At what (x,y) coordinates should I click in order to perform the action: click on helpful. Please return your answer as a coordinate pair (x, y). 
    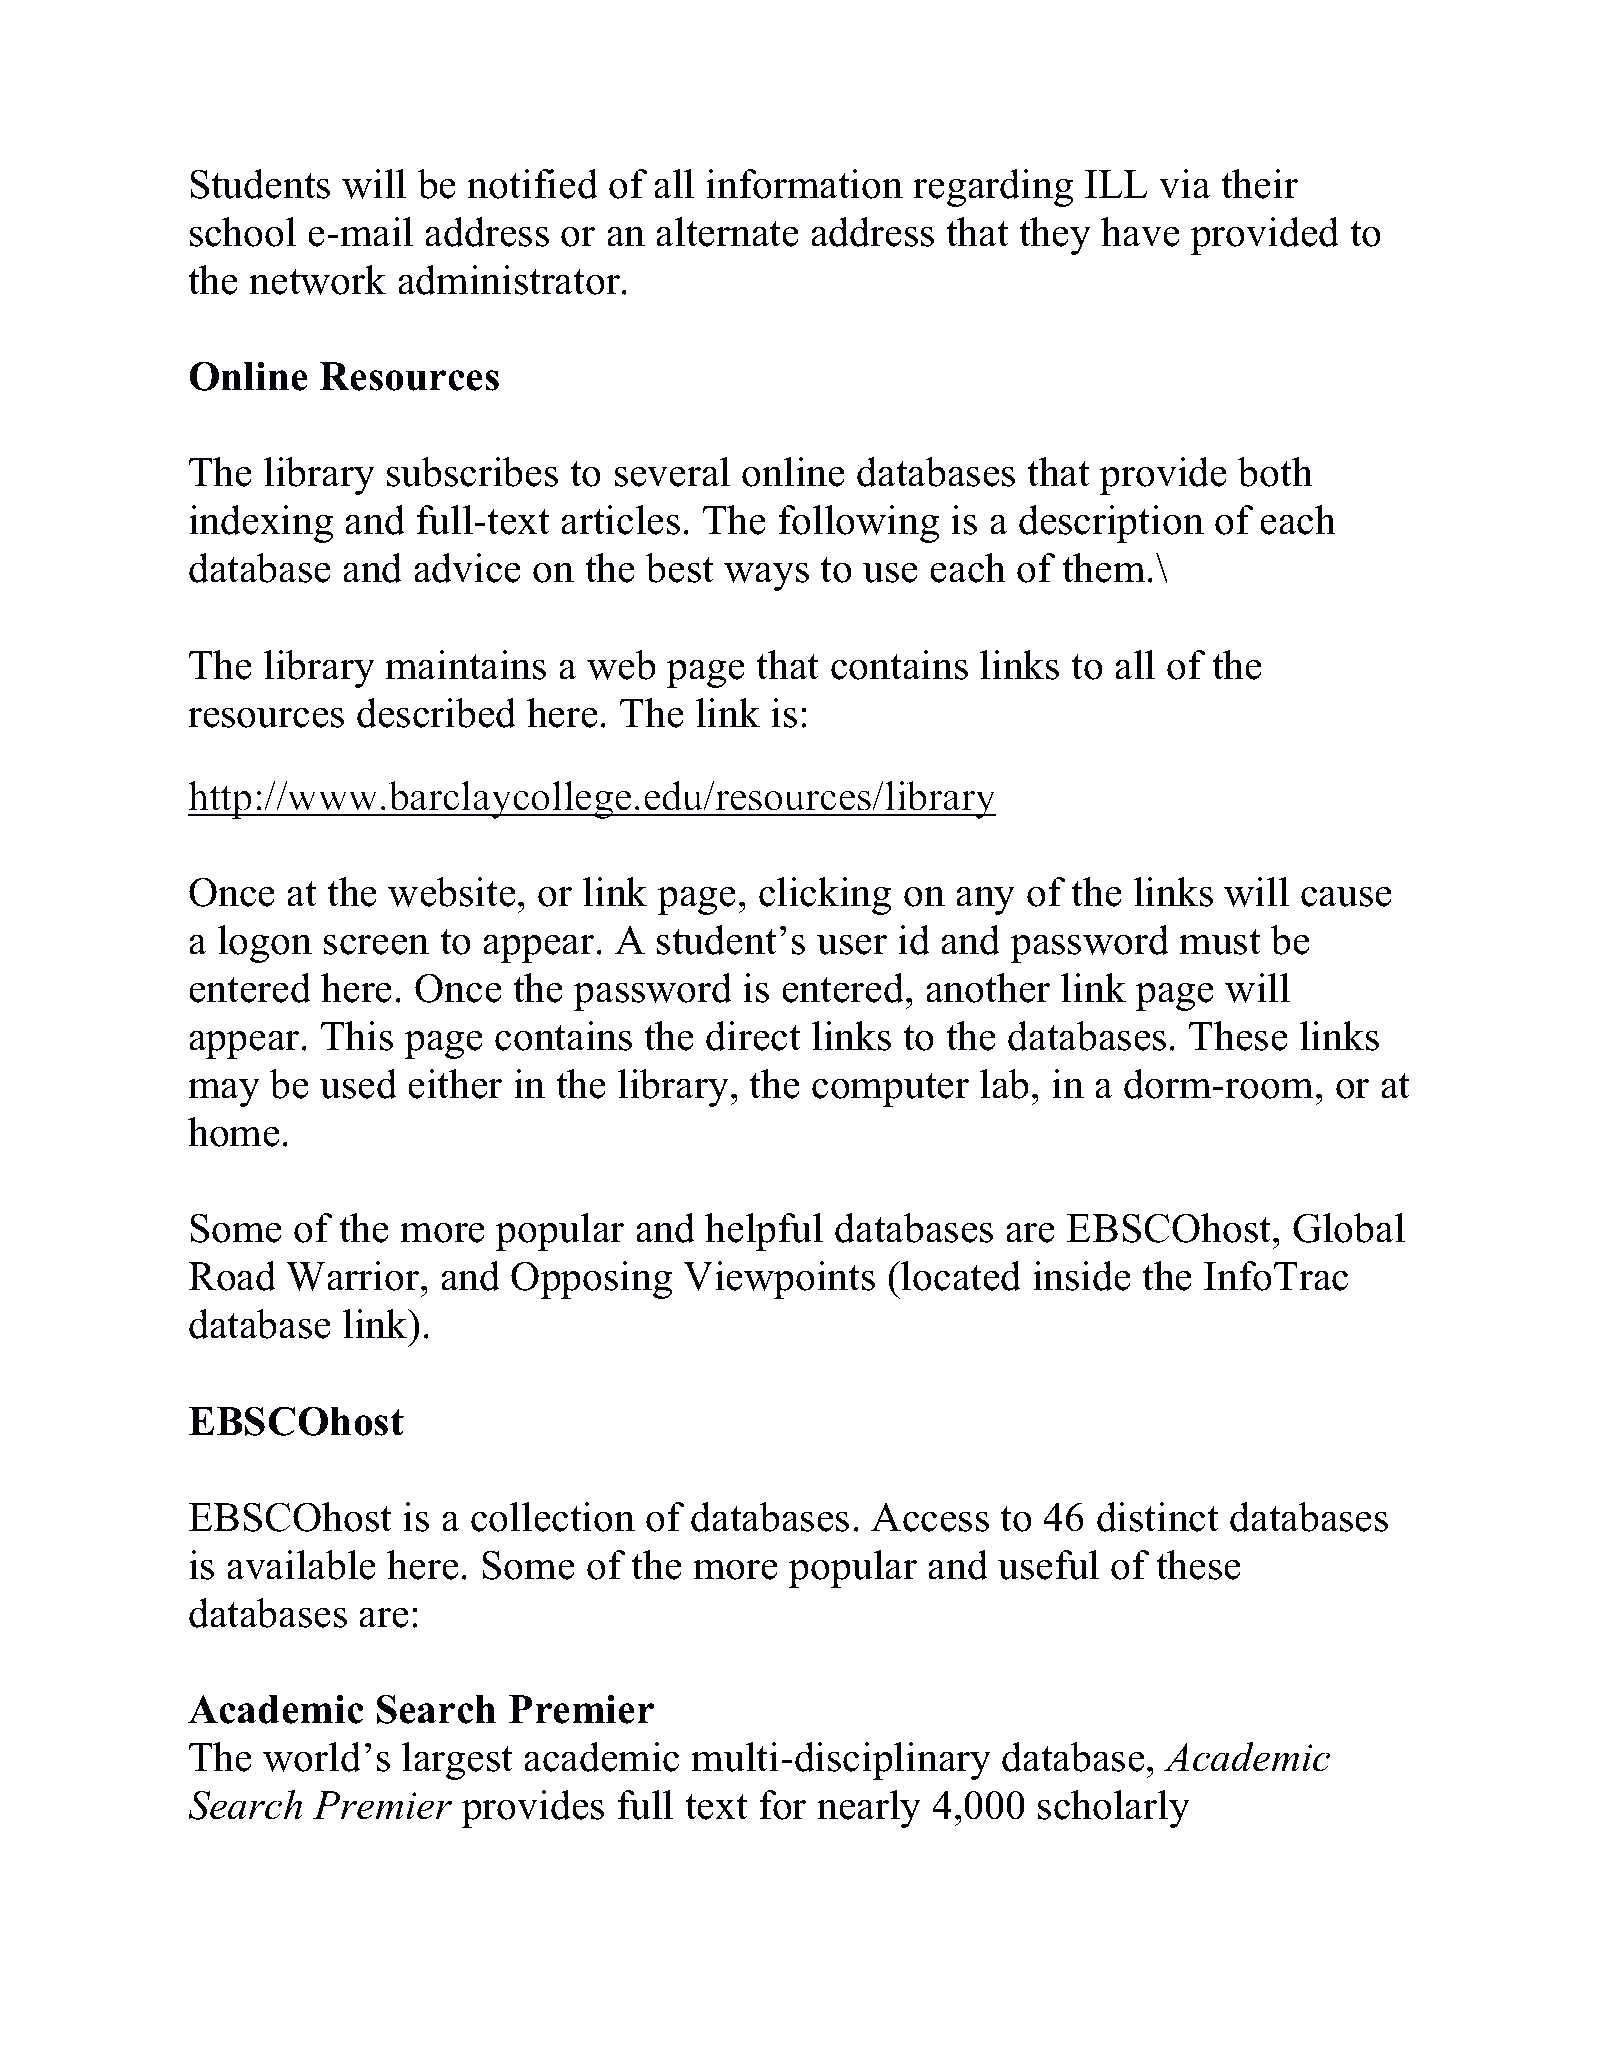
    Looking at the image, I should click on (764, 1232).
